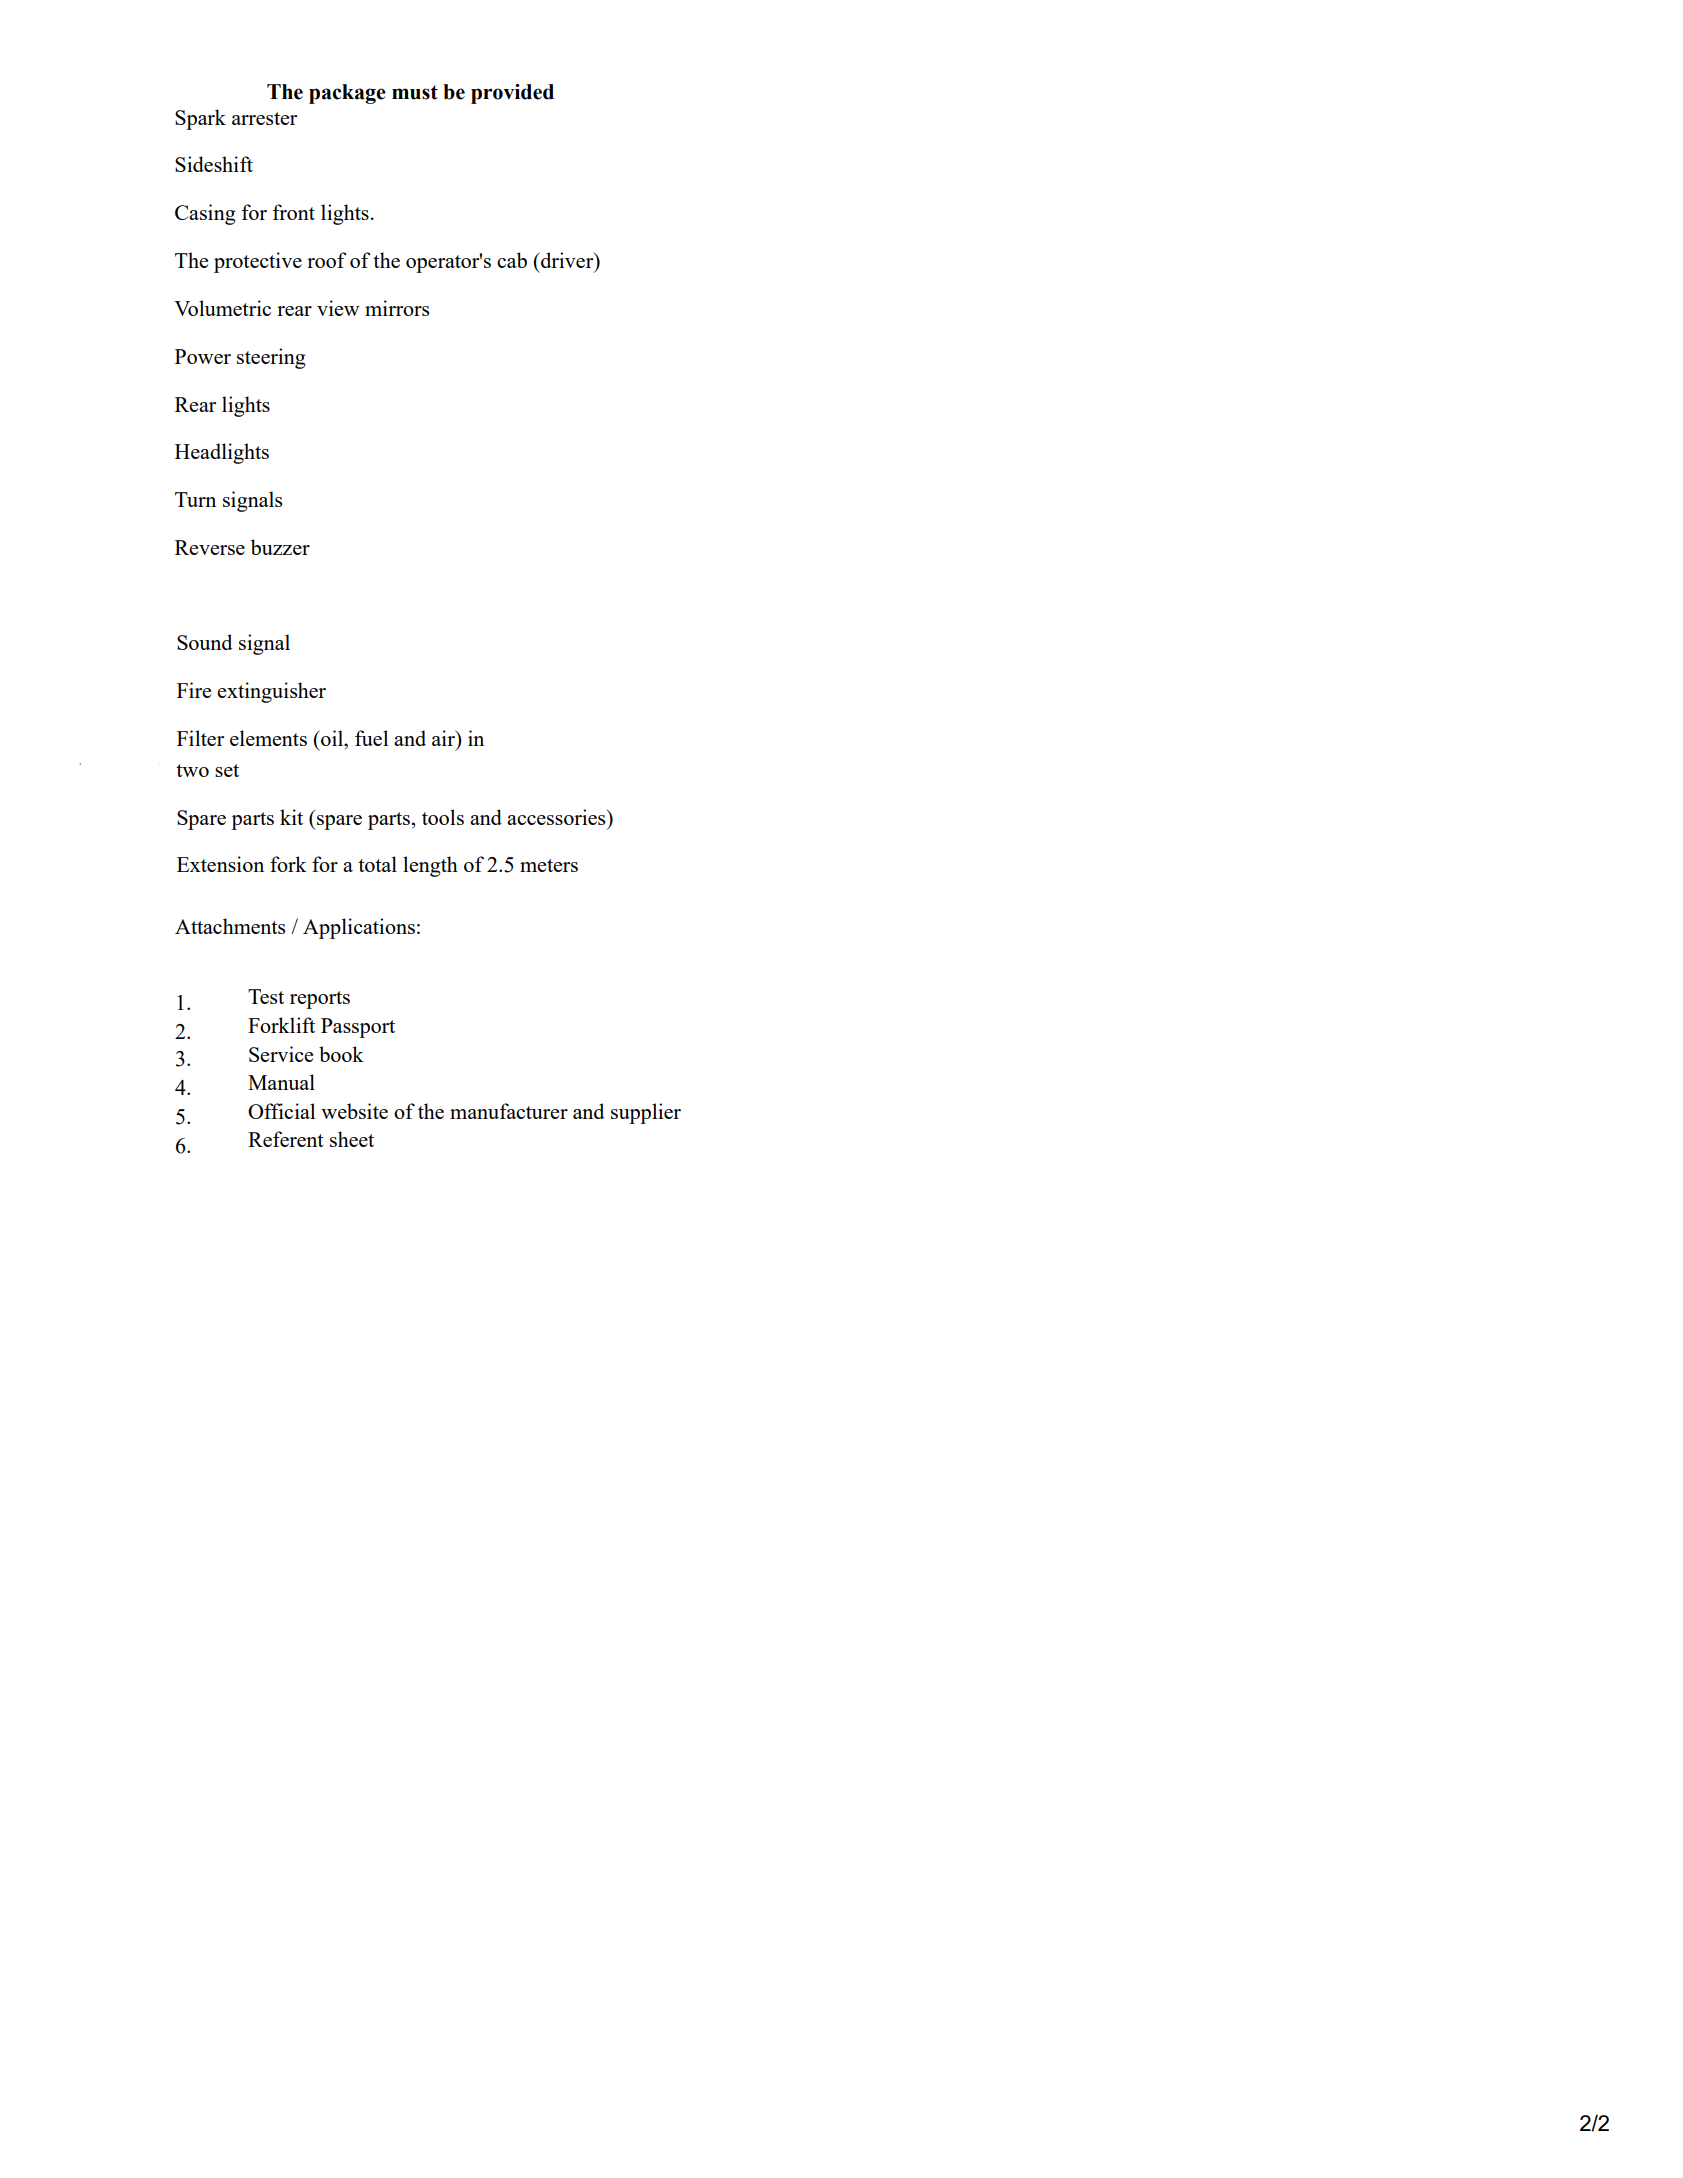 The height and width of the image is (2178, 1683). I want to click on length, so click(430, 866).
